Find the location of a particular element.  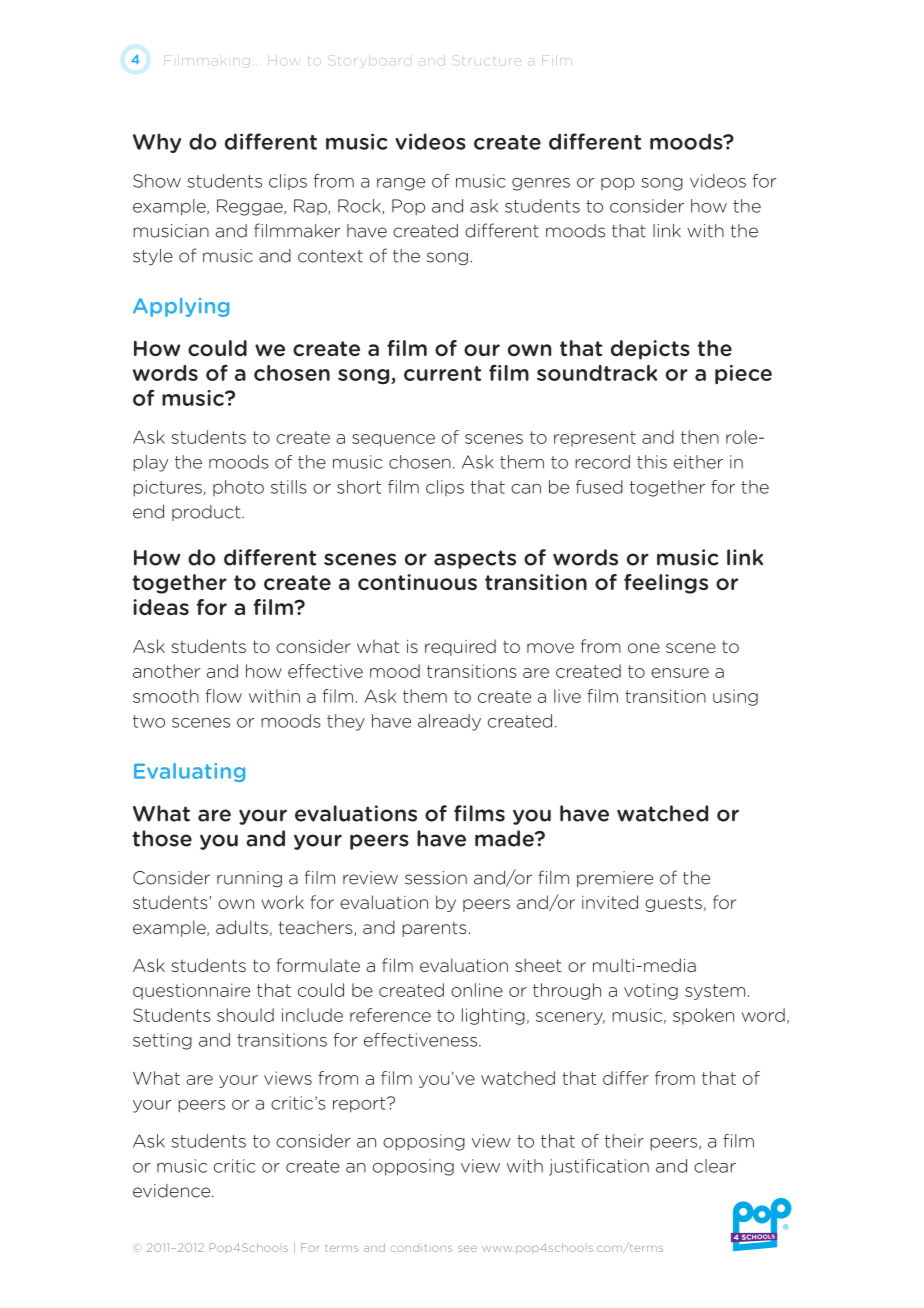

feelings is located at coordinates (666, 584).
